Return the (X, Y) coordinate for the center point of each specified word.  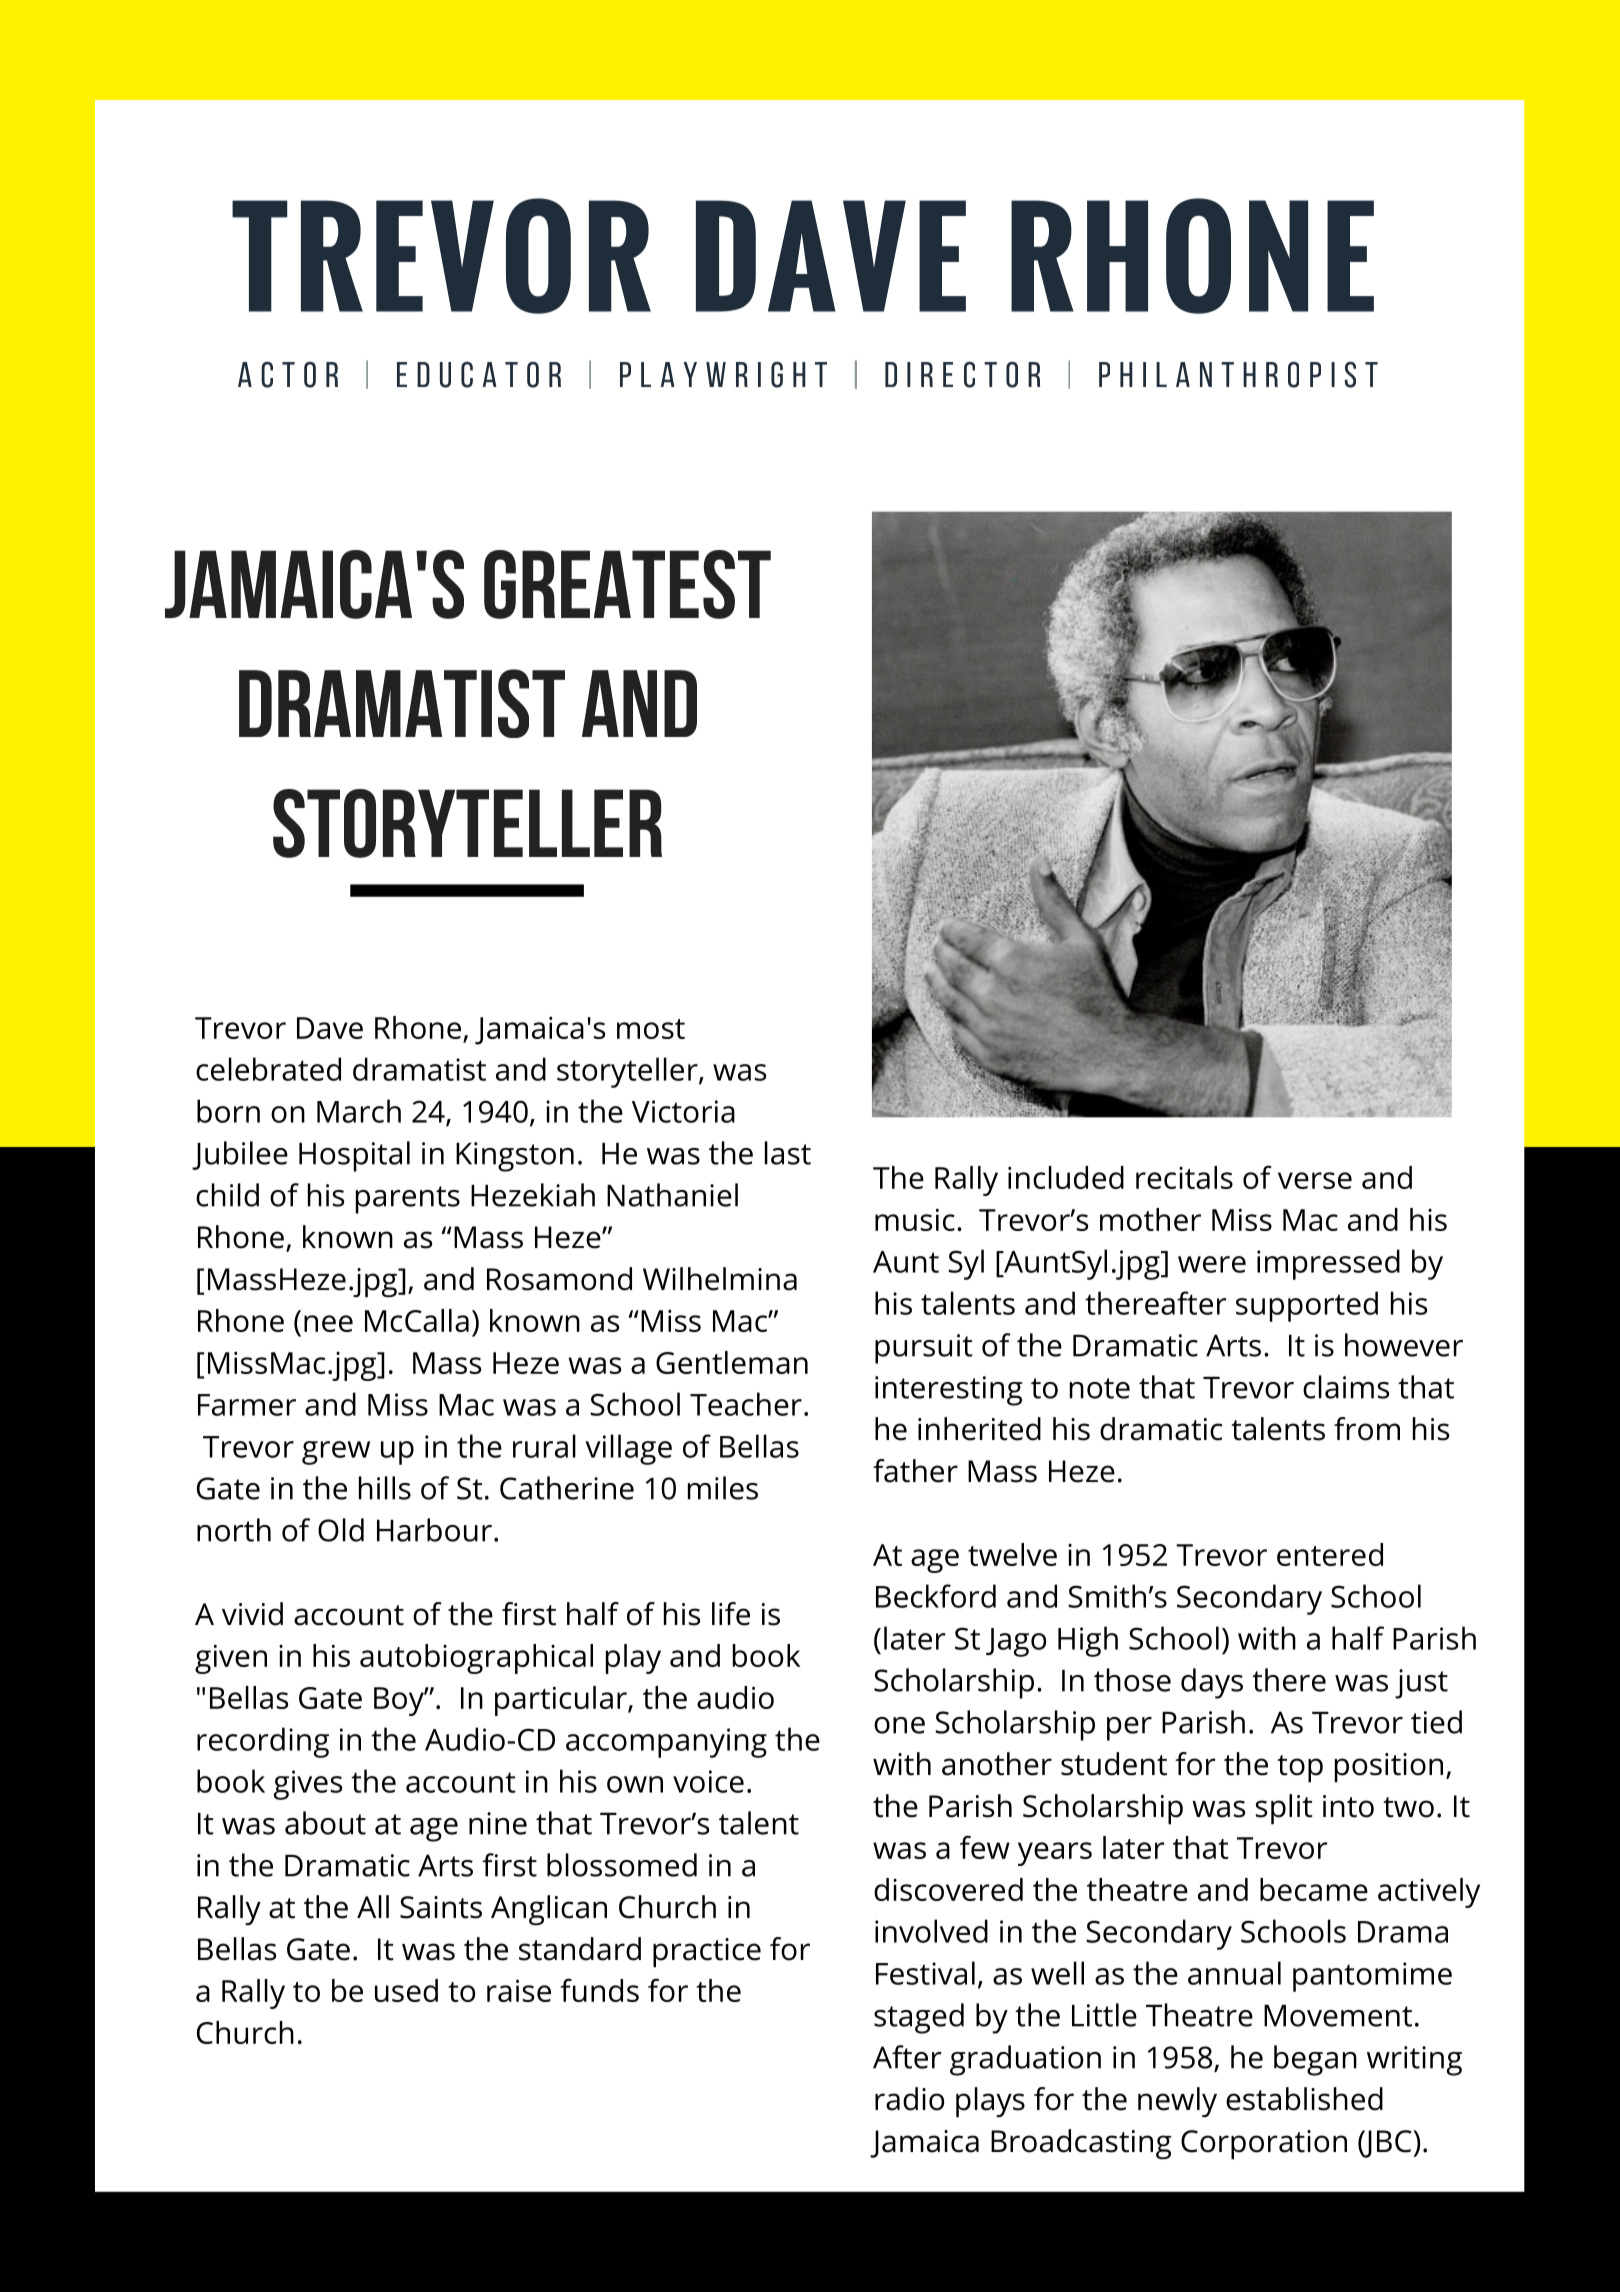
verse (1315, 1180)
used (406, 1990)
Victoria (683, 1111)
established (1304, 2099)
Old (341, 1530)
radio (909, 2099)
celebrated (268, 1069)
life (731, 1614)
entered (1330, 1554)
